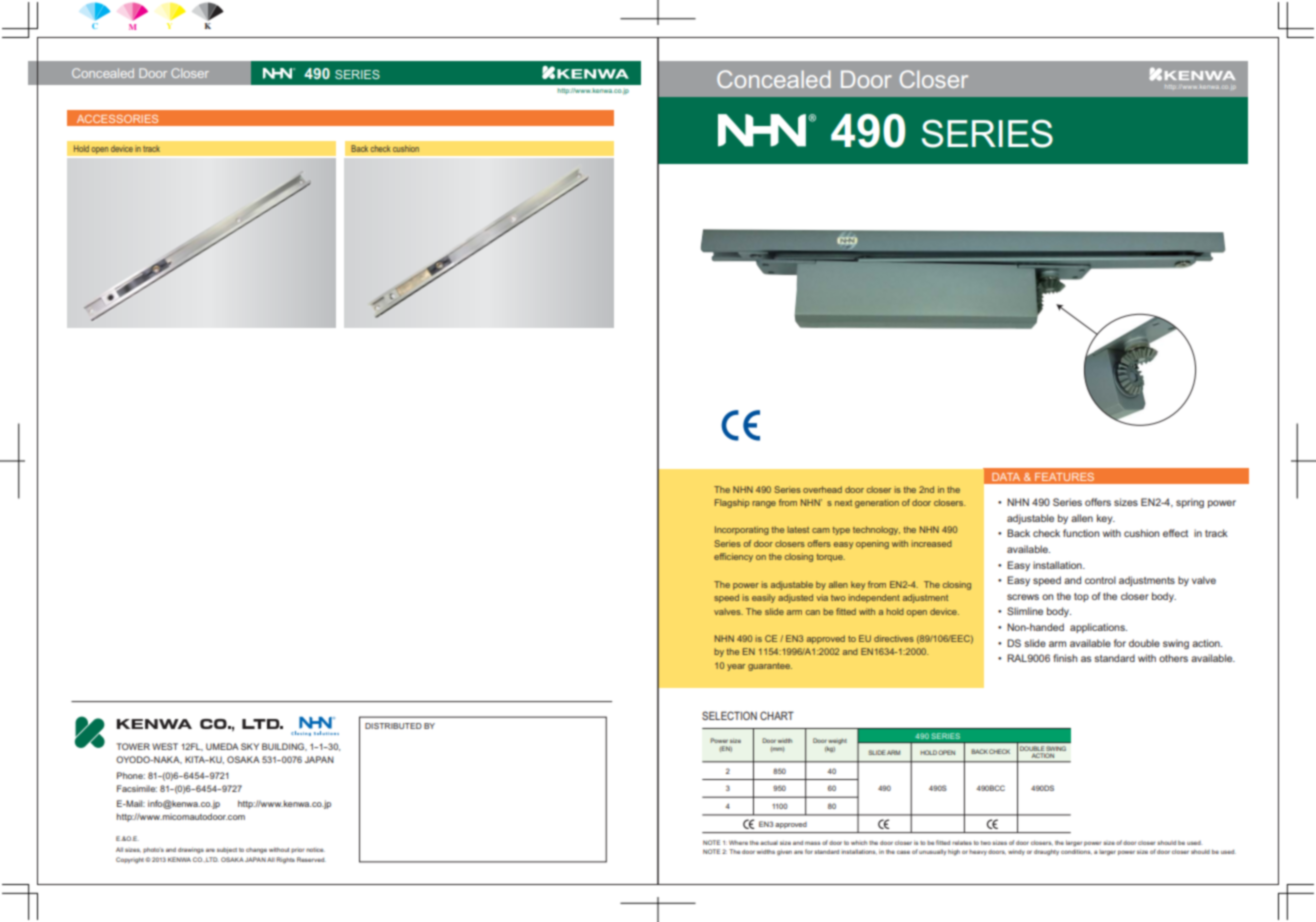  What do you see at coordinates (256, 851) in the page?
I see `change` at bounding box center [256, 851].
